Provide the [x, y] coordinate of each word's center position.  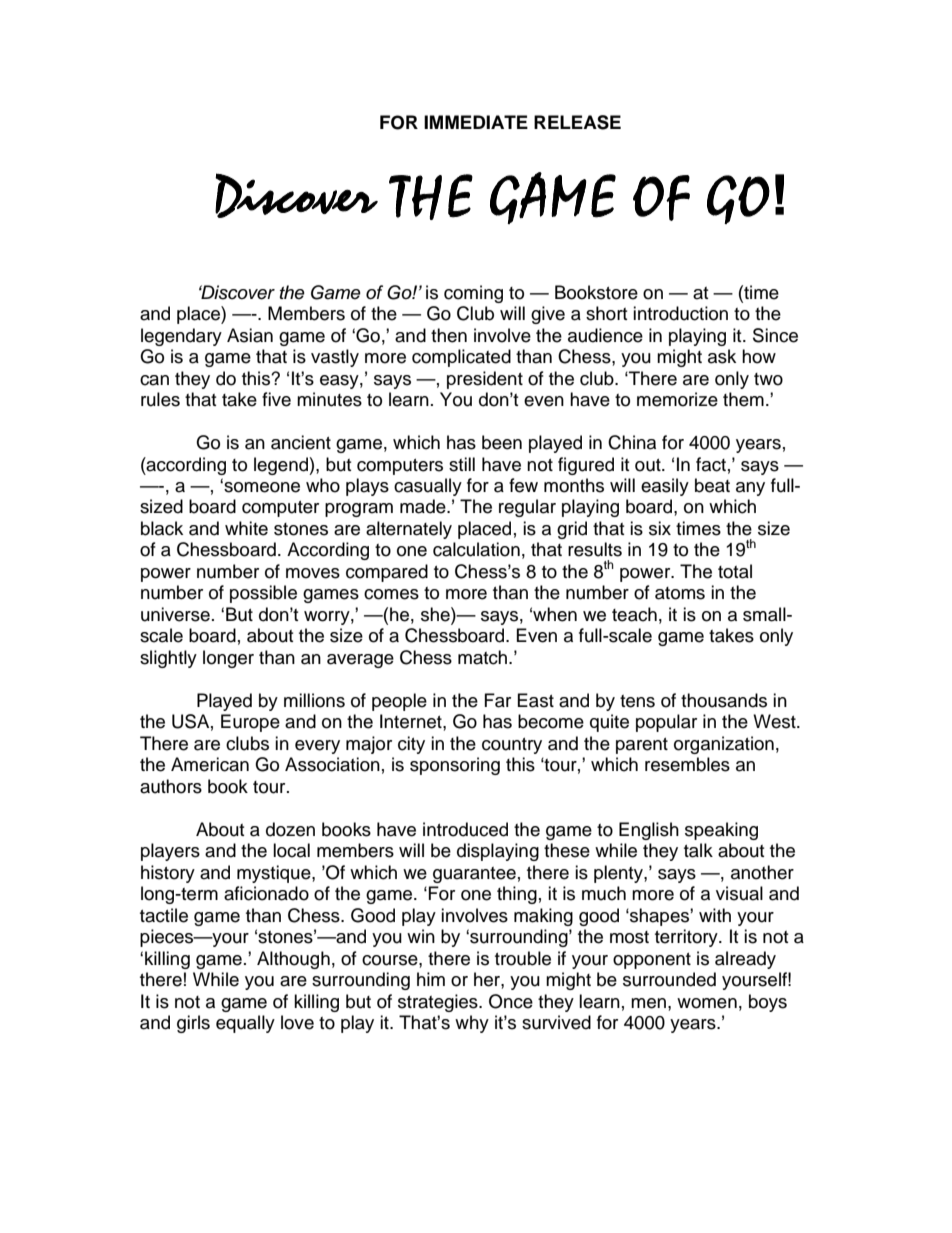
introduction [680, 313]
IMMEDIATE [476, 122]
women [707, 1003]
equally [245, 1024]
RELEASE [577, 122]
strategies [439, 1003]
